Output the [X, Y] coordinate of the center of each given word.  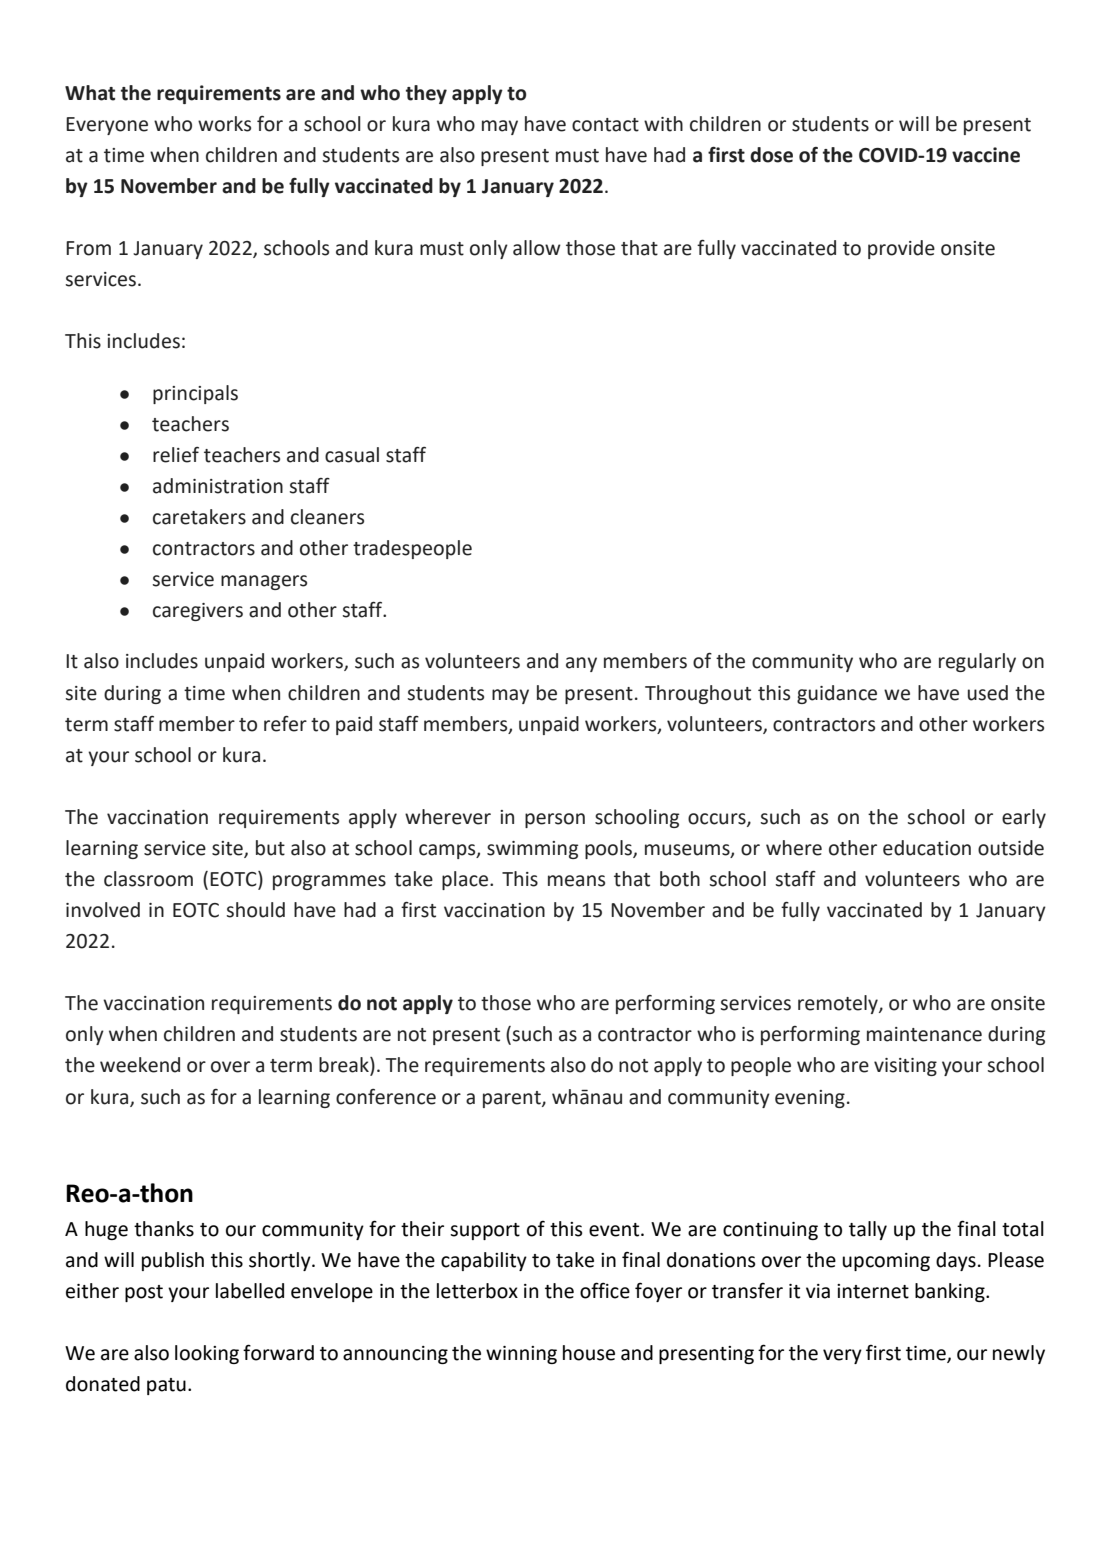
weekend [140, 1065]
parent [513, 1099]
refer [285, 724]
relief [176, 455]
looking [207, 1354]
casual [352, 455]
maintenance [924, 1034]
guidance [837, 694]
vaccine [986, 155]
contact [605, 125]
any [581, 664]
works [224, 124]
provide [901, 249]
